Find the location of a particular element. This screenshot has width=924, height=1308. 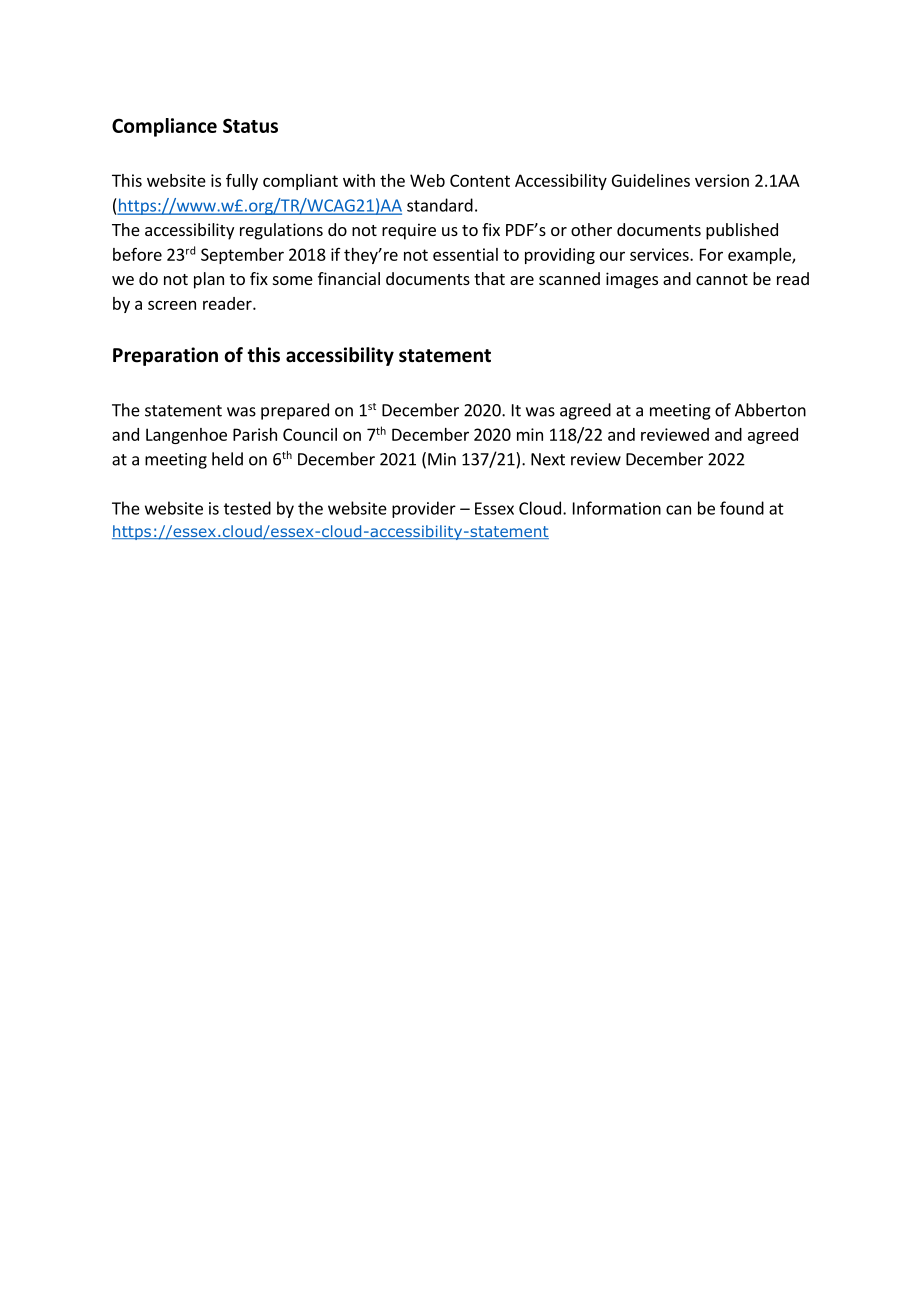

screen is located at coordinates (172, 305).
